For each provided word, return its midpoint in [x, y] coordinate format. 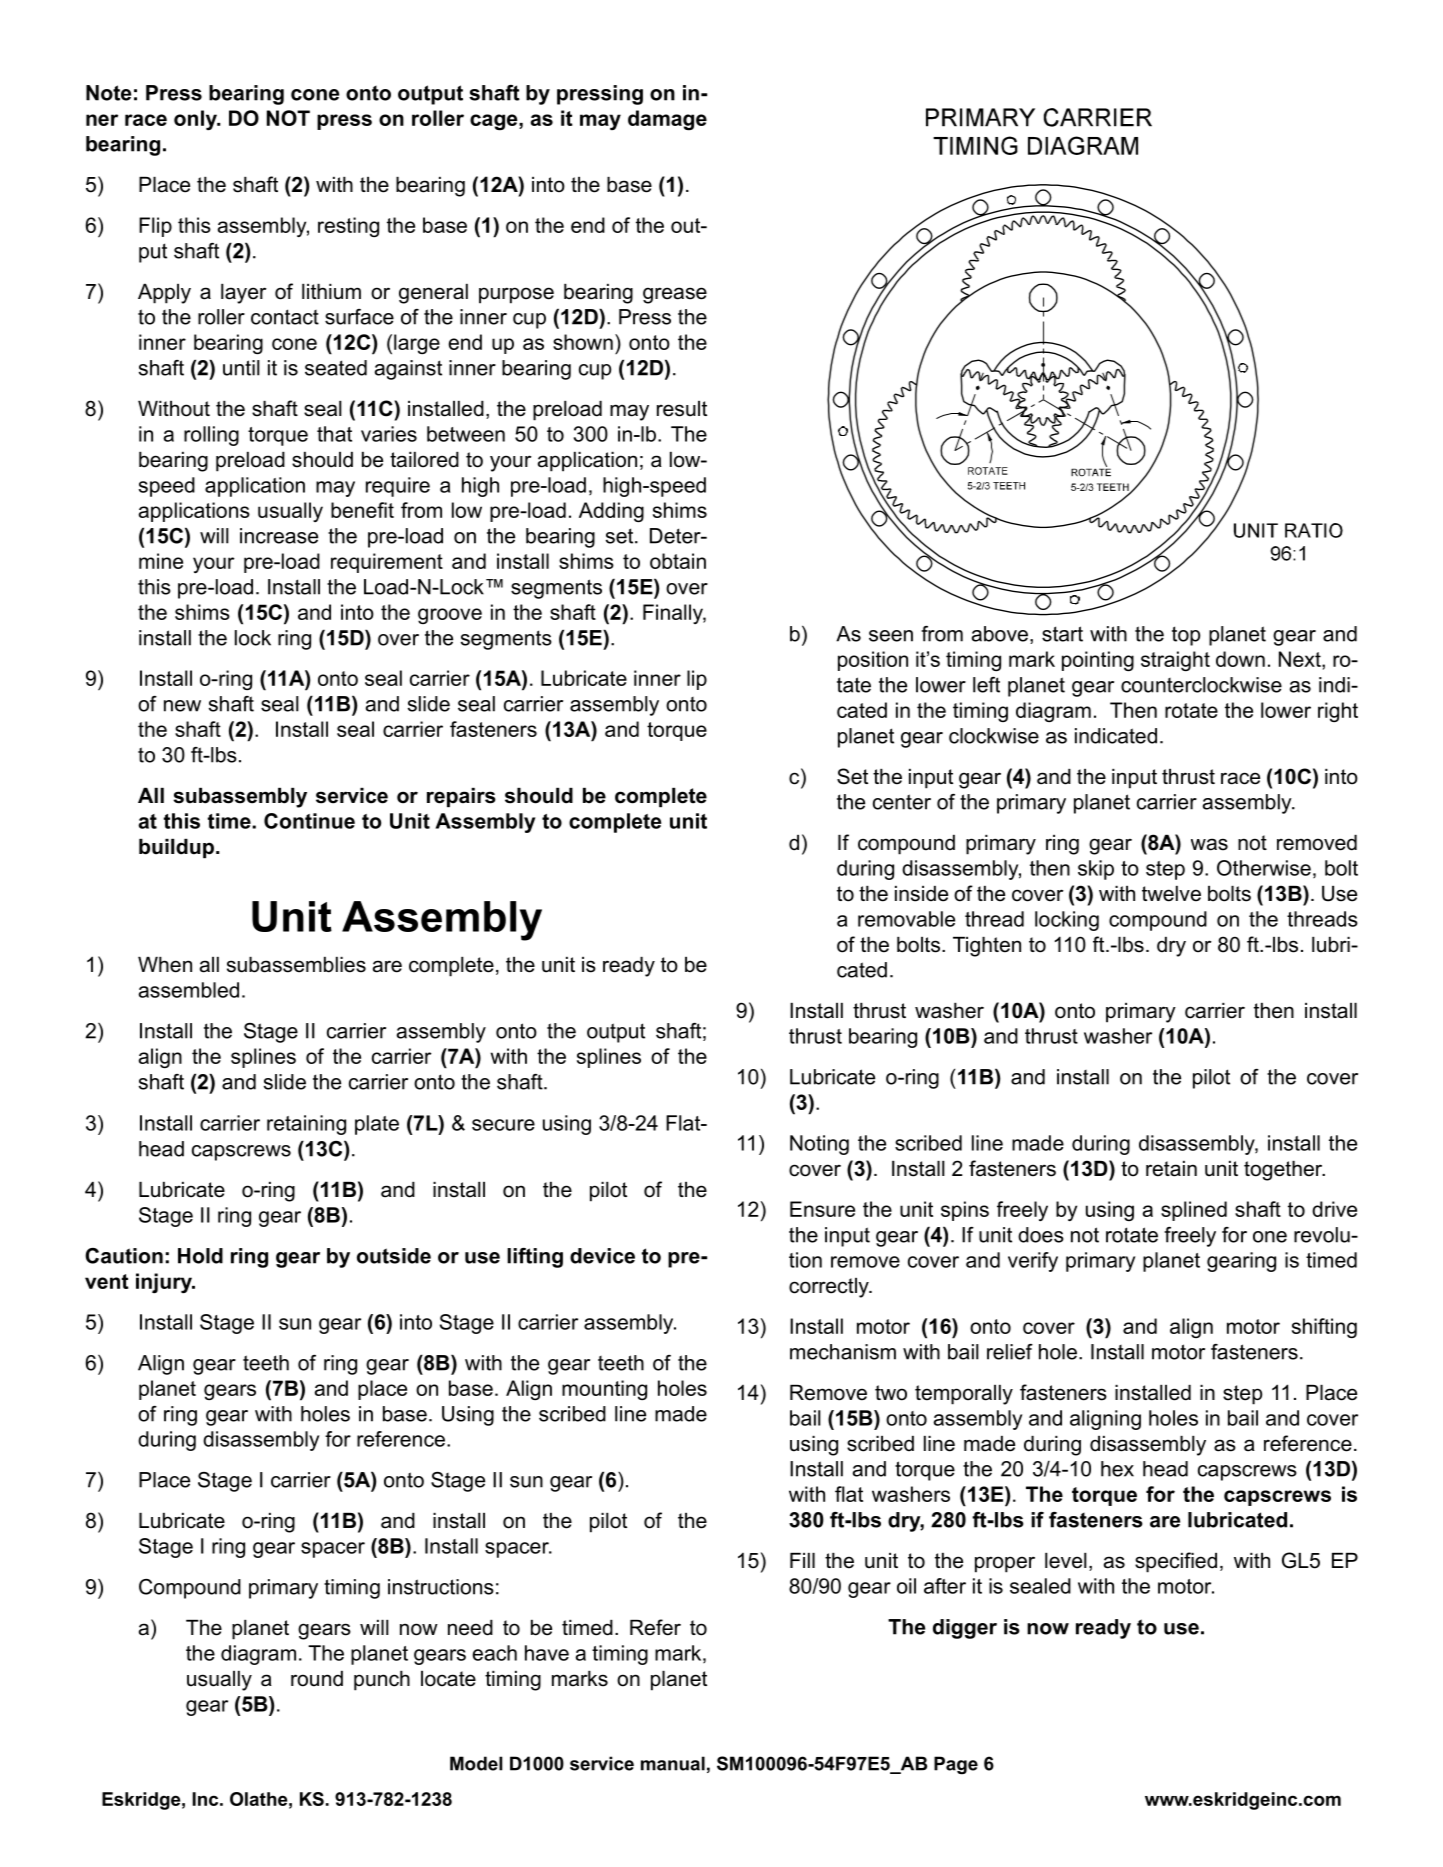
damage [667, 120]
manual [673, 1763]
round [317, 1679]
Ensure [822, 1209]
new [182, 706]
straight [1175, 661]
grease [675, 295]
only [196, 120]
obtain [678, 561]
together [1284, 1171]
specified [1176, 1562]
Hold [200, 1256]
